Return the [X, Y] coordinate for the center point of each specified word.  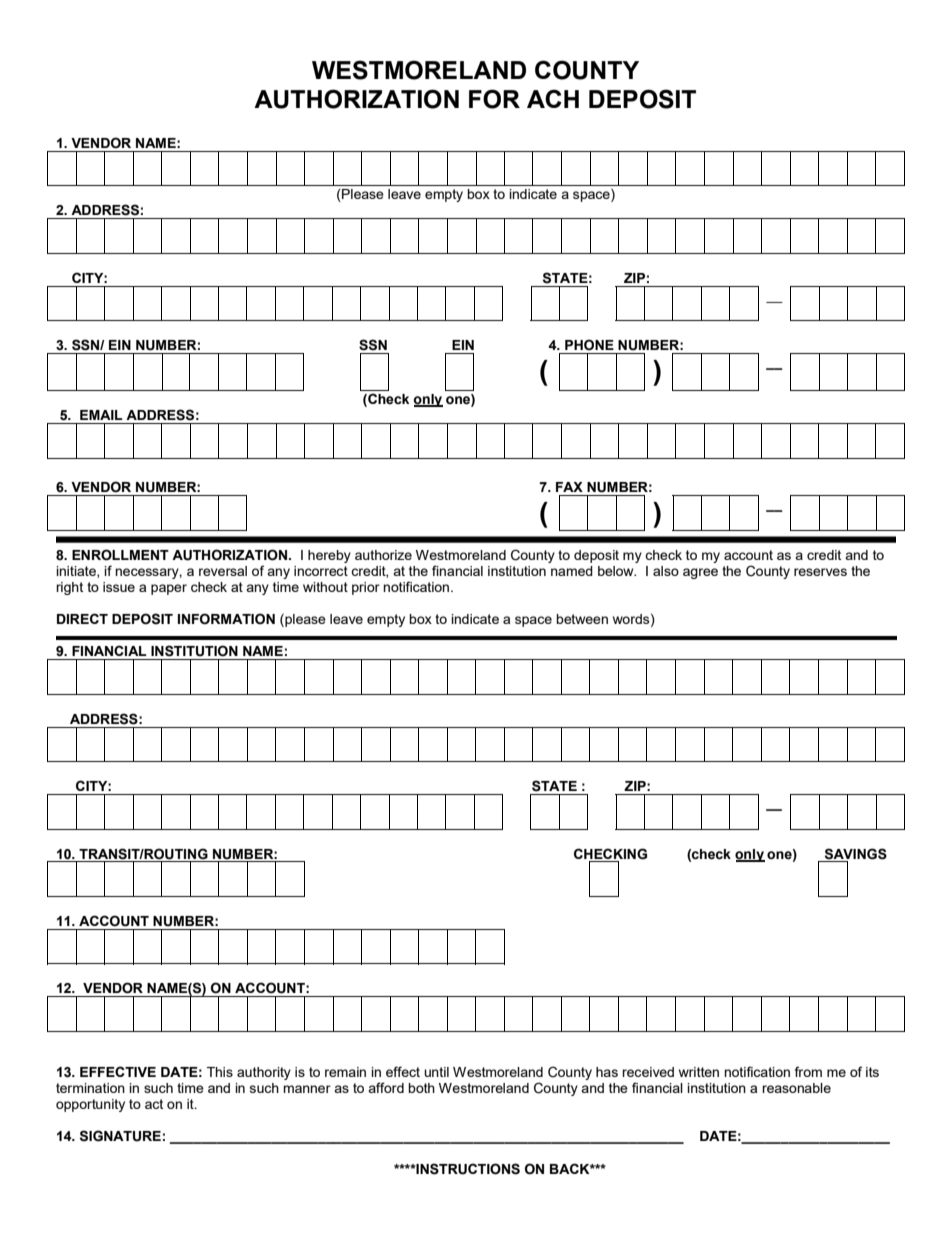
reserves [820, 572]
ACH [553, 98]
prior [366, 588]
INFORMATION [226, 619]
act [154, 1104]
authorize [383, 555]
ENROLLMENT [120, 555]
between [582, 619]
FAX [569, 487]
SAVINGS [856, 854]
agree [700, 573]
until [436, 1072]
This [220, 1072]
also [666, 571]
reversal [223, 571]
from [808, 1071]
